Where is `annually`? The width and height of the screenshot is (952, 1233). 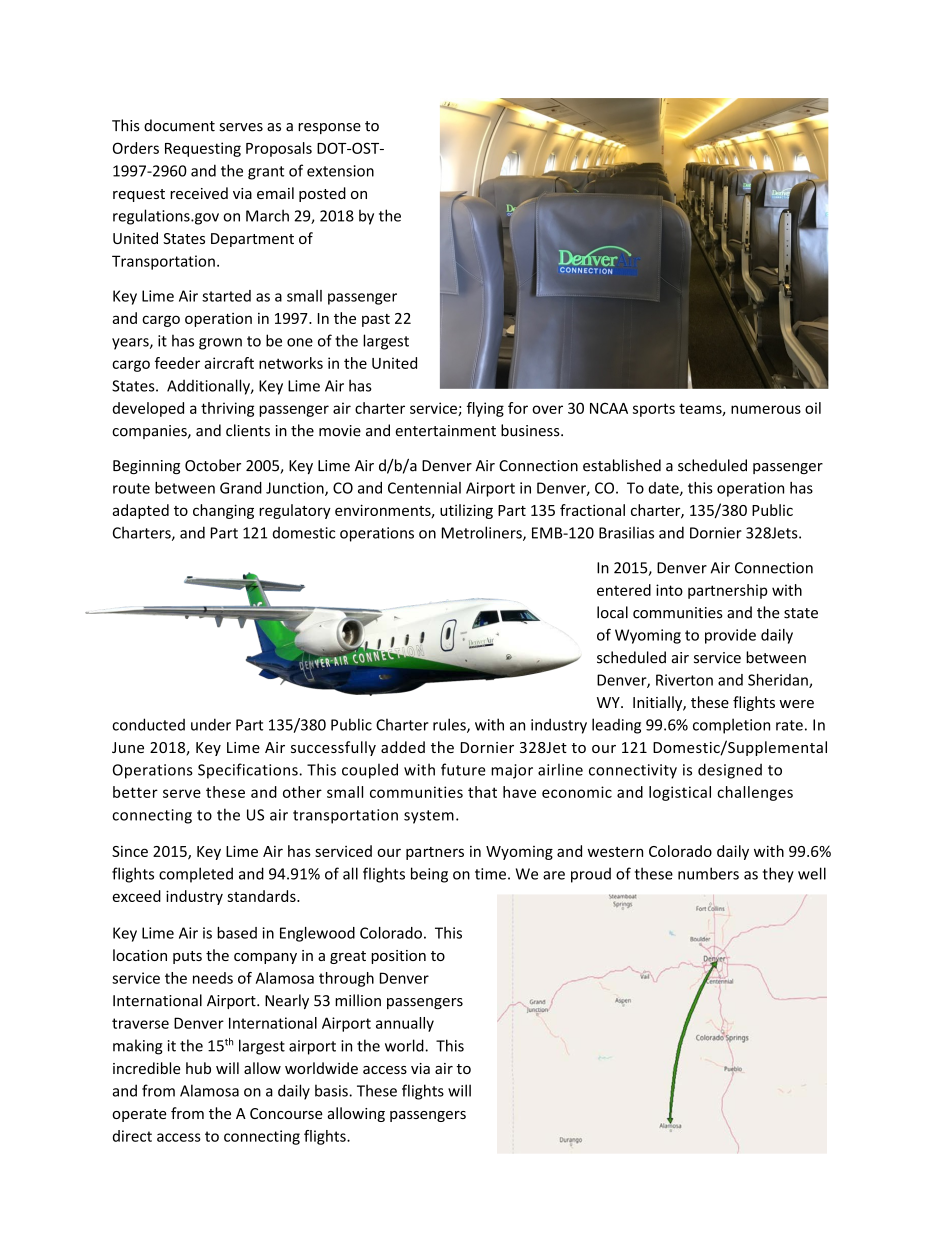
annually is located at coordinates (405, 1024).
